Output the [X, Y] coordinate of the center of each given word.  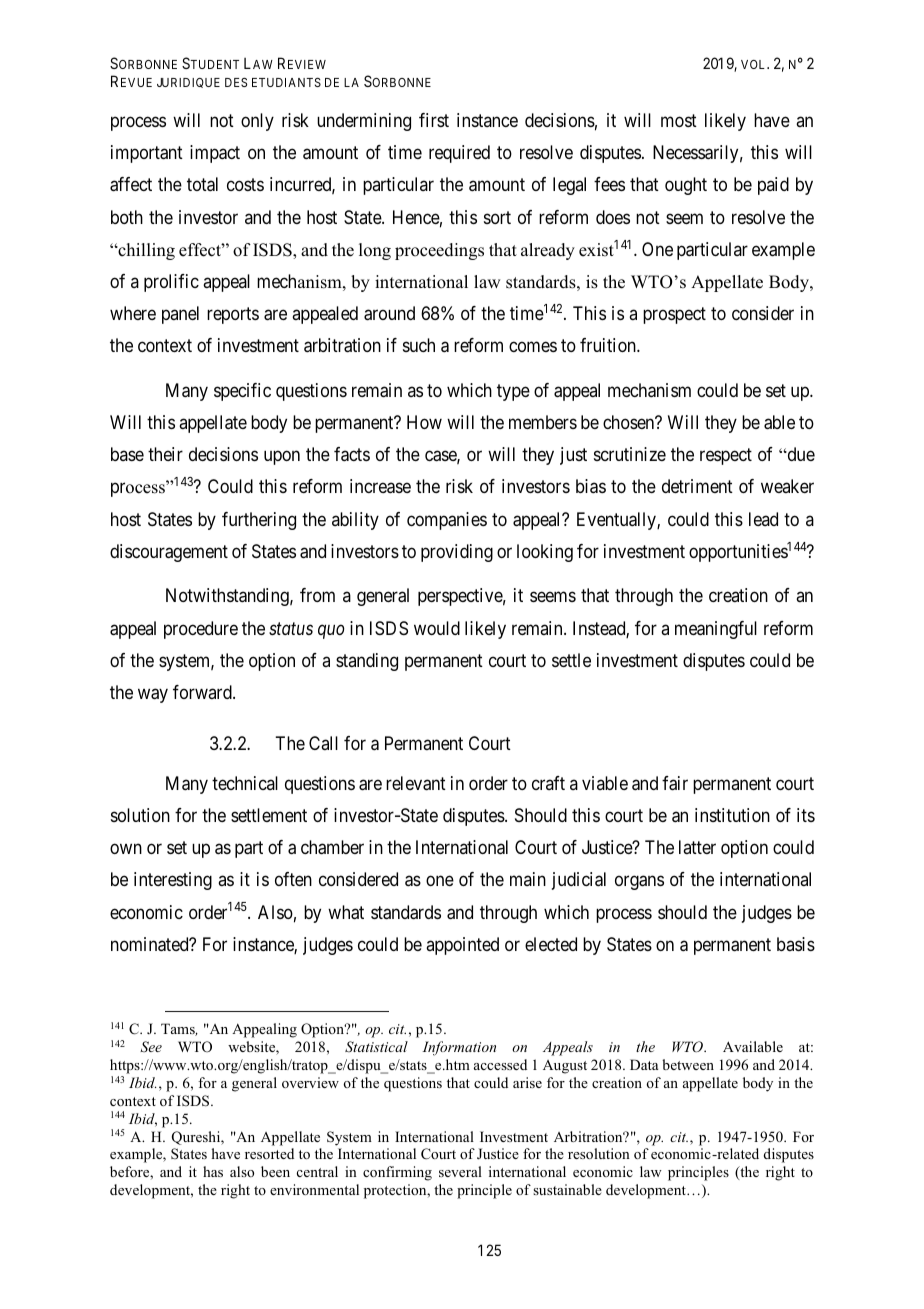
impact [215, 154]
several [460, 1171]
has [213, 1171]
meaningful [716, 630]
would [437, 628]
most [679, 120]
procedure [201, 630]
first [434, 120]
